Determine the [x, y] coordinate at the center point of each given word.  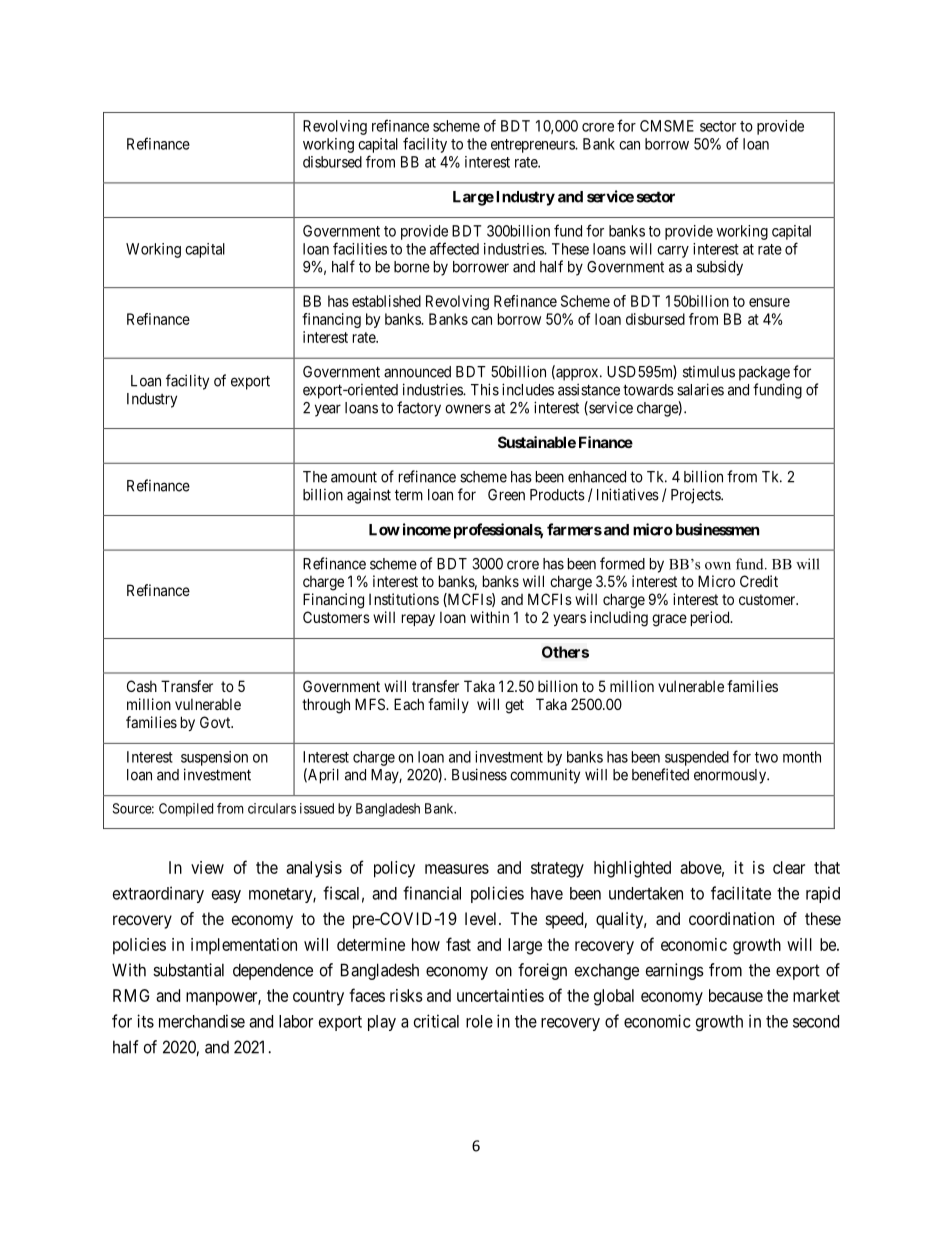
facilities [360, 248]
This [485, 389]
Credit [759, 581]
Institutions [404, 599]
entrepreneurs [533, 146]
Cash [142, 686]
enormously [731, 776]
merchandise [202, 1021]
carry [673, 252]
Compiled [186, 810]
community [545, 776]
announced [417, 372]
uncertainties [500, 995]
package [764, 373]
